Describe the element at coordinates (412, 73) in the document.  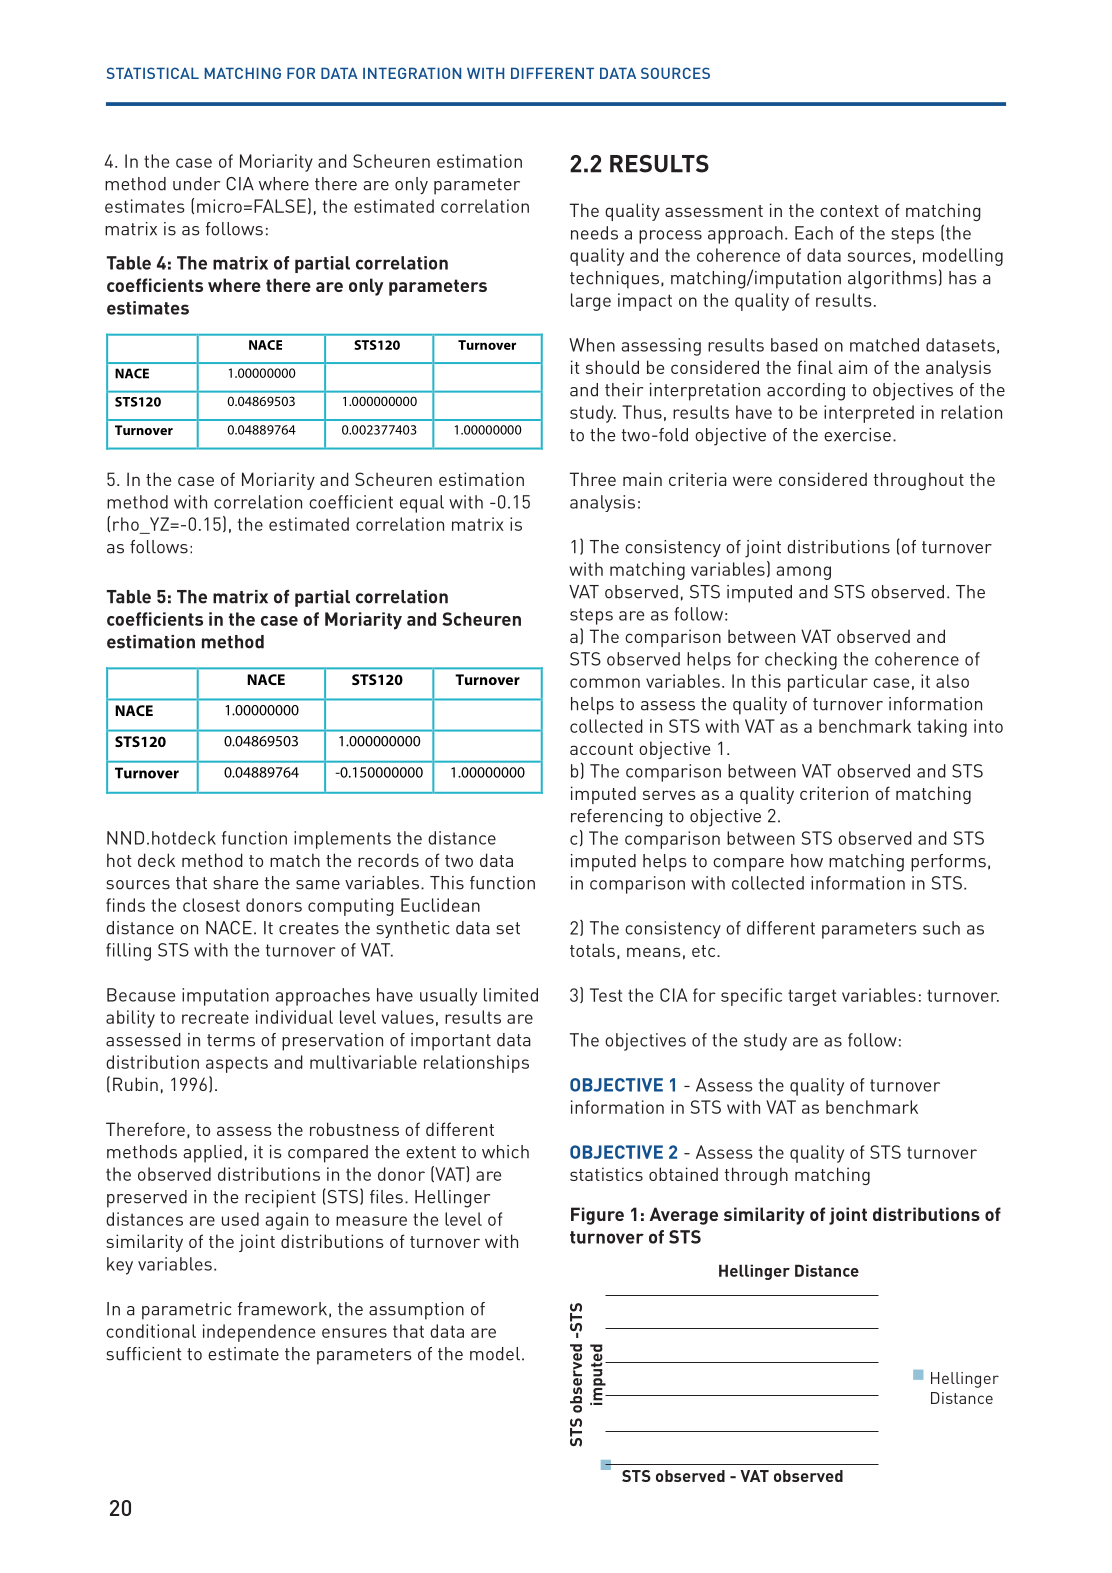
I see `INTEGRATION` at that location.
